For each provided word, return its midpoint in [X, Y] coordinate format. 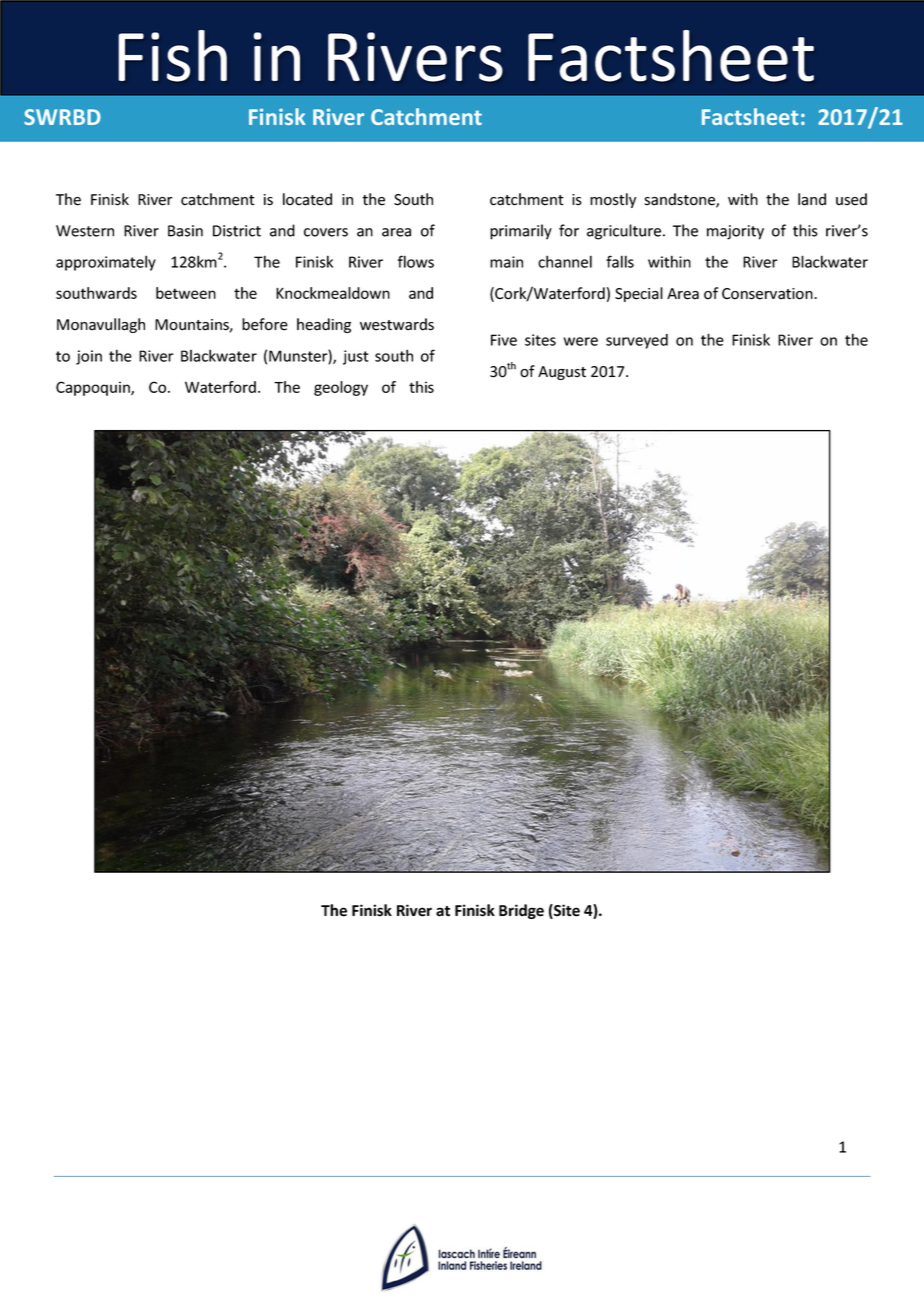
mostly [613, 200]
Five [504, 340]
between [186, 293]
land [812, 199]
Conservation [768, 294]
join [89, 357]
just [356, 357]
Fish [172, 56]
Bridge [521, 911]
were [581, 341]
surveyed [637, 341]
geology [341, 388]
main [506, 262]
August [562, 373]
